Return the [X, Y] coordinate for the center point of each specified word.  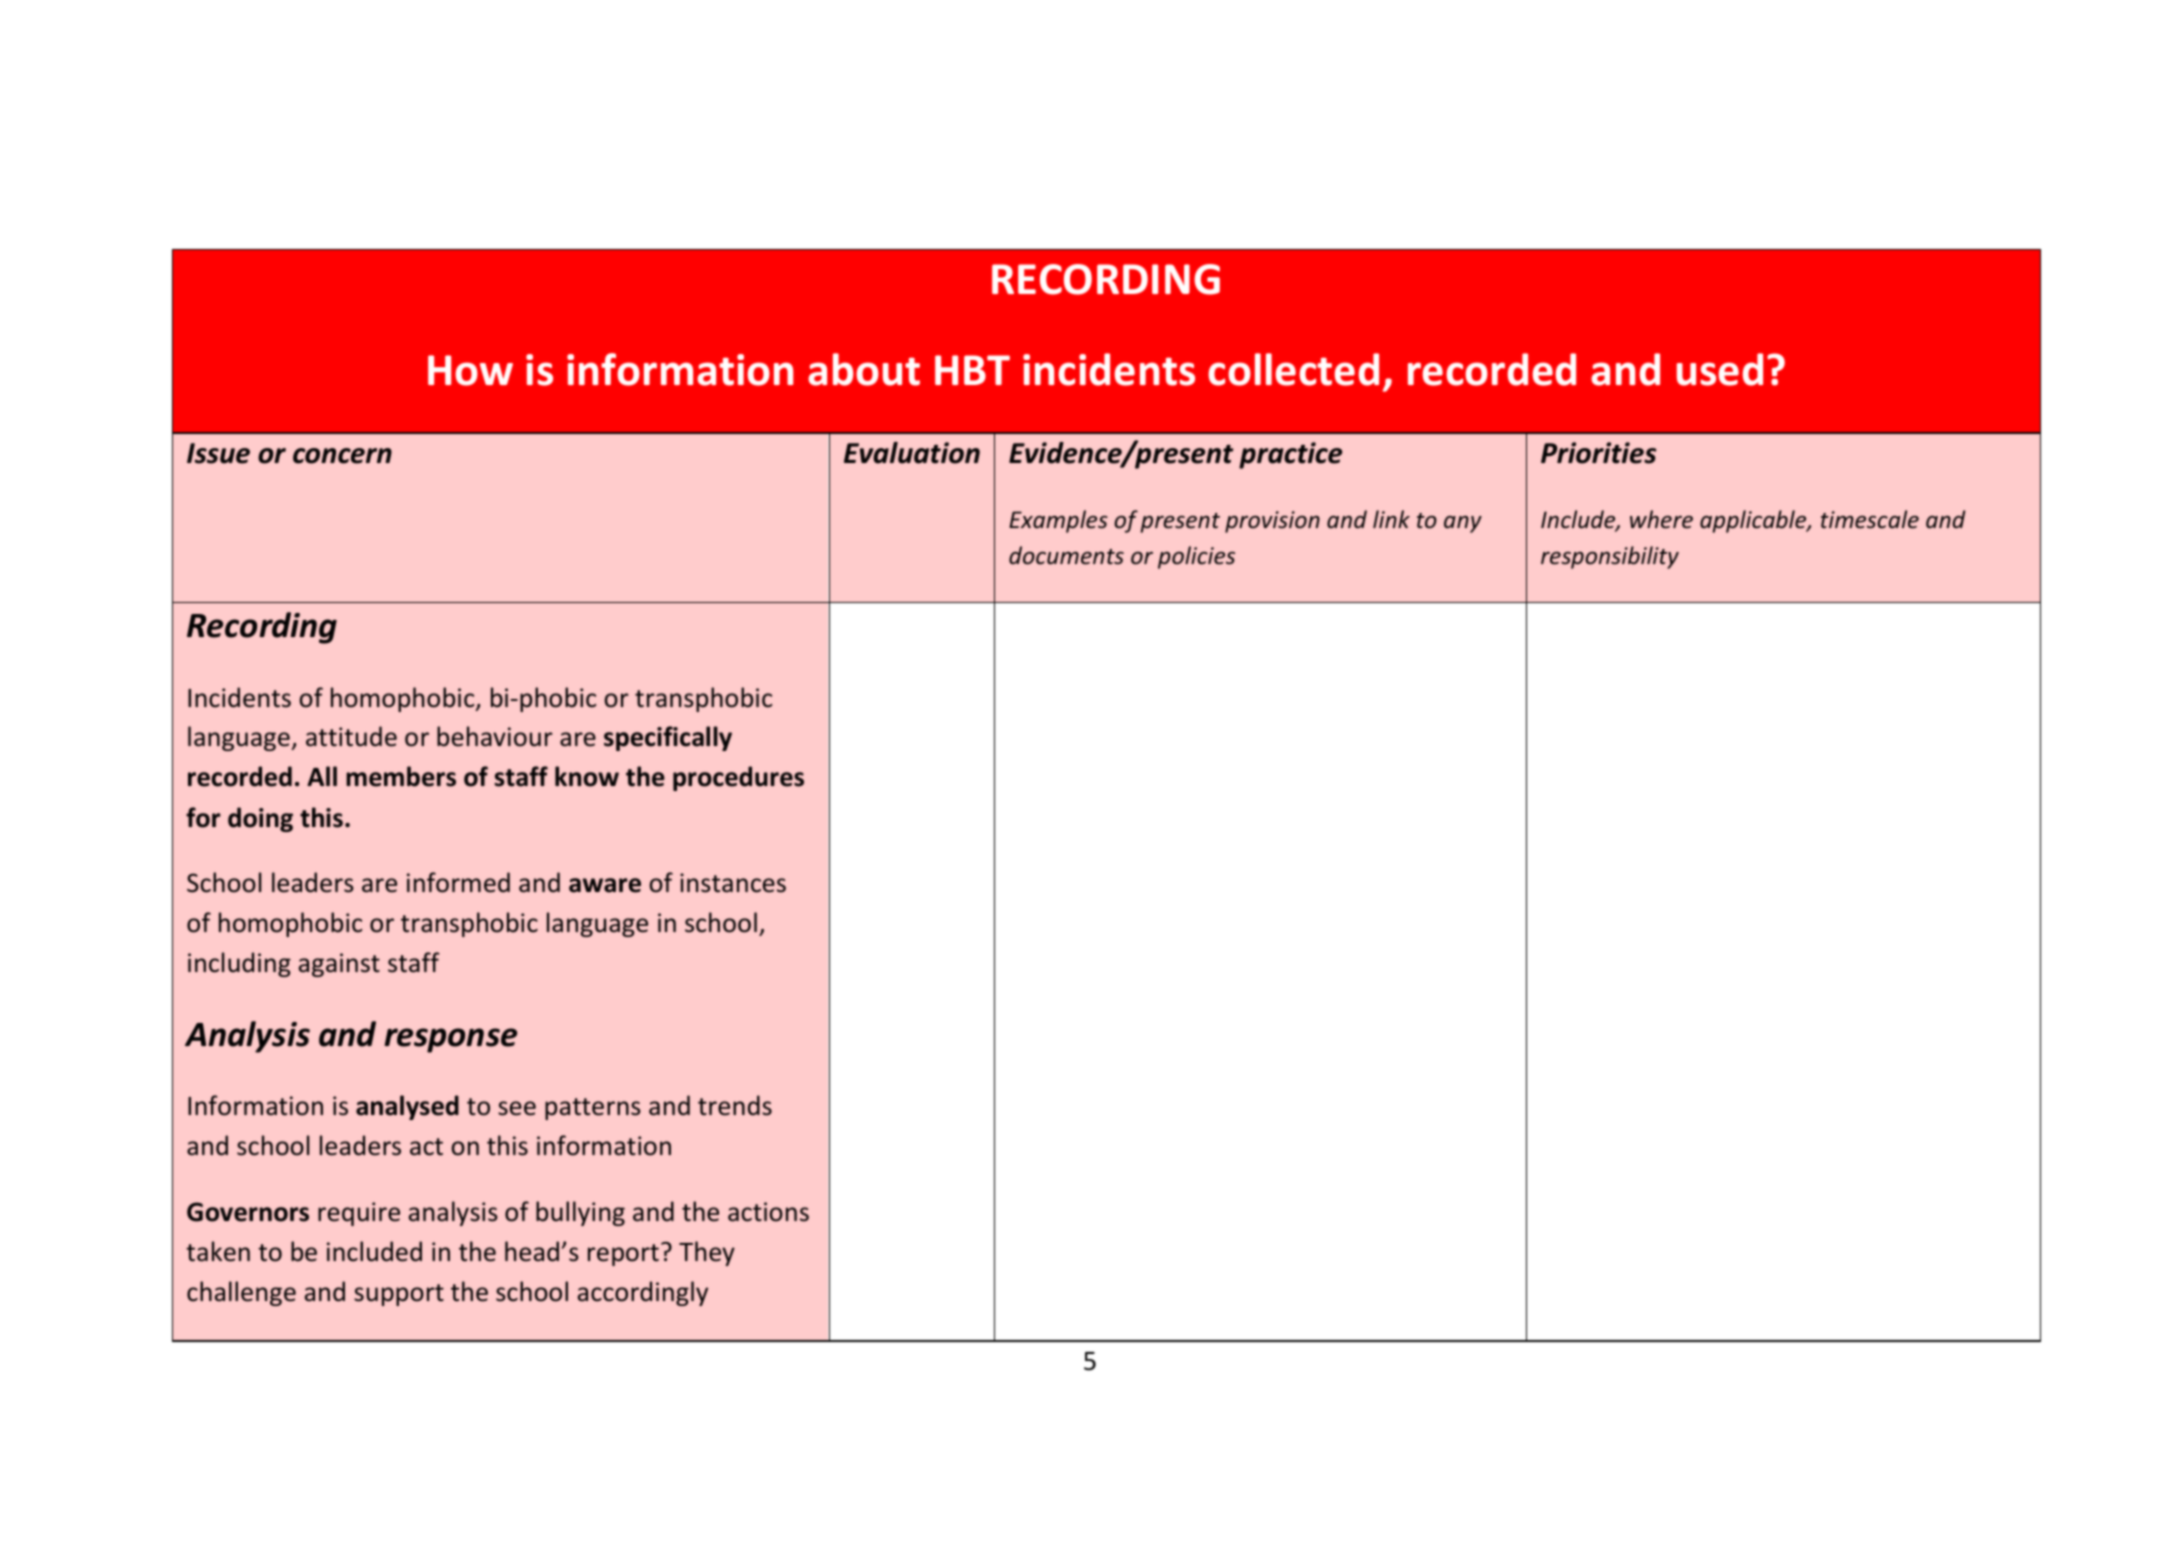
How [470, 370]
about [864, 369]
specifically [668, 738]
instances [733, 883]
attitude [351, 736]
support [399, 1295]
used [1720, 369]
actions [768, 1212]
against [339, 965]
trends [735, 1105]
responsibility [1610, 557]
